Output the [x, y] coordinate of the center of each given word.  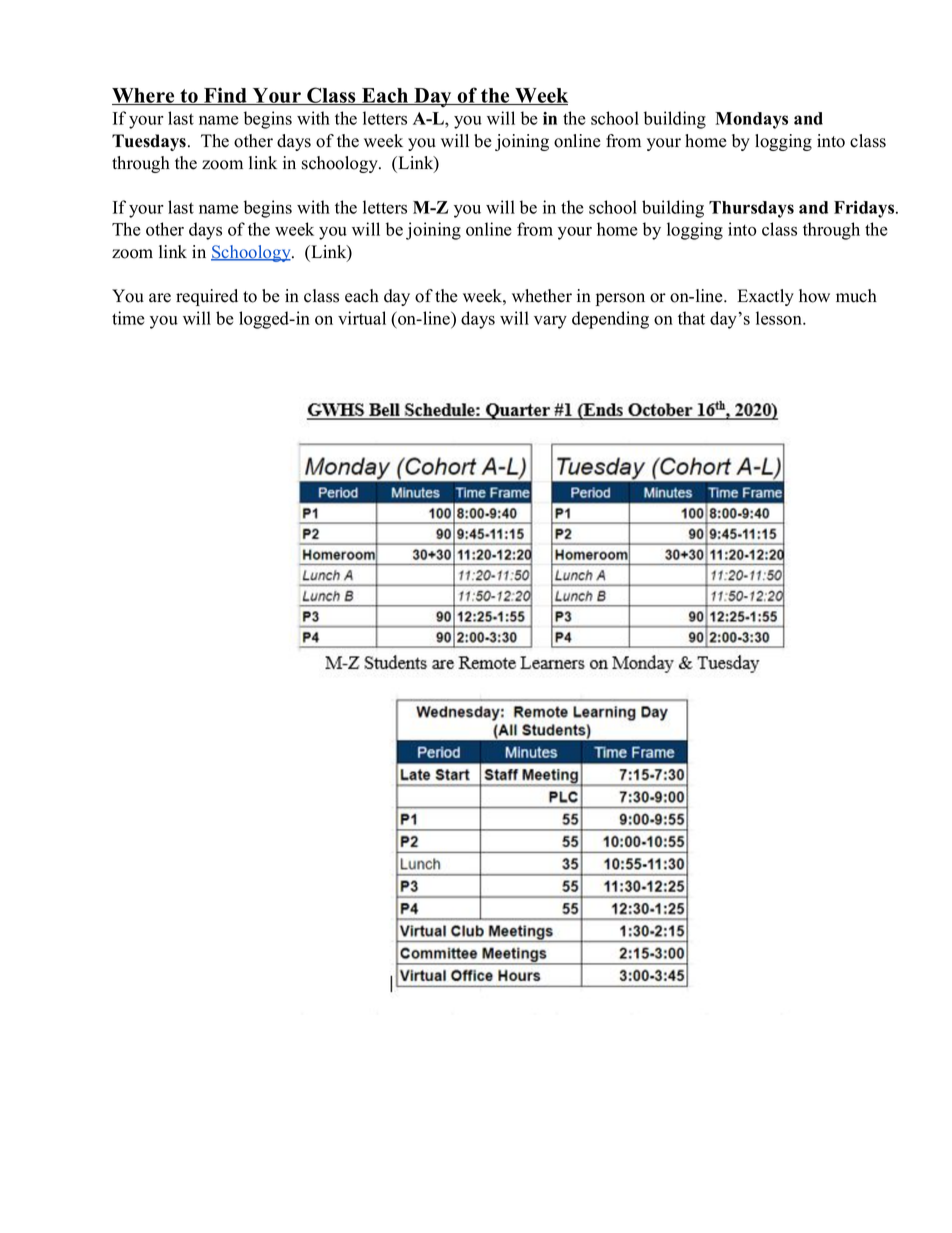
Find [225, 96]
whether [542, 296]
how [814, 296]
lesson [780, 318]
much [856, 296]
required [207, 297]
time [128, 318]
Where [144, 96]
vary [550, 322]
